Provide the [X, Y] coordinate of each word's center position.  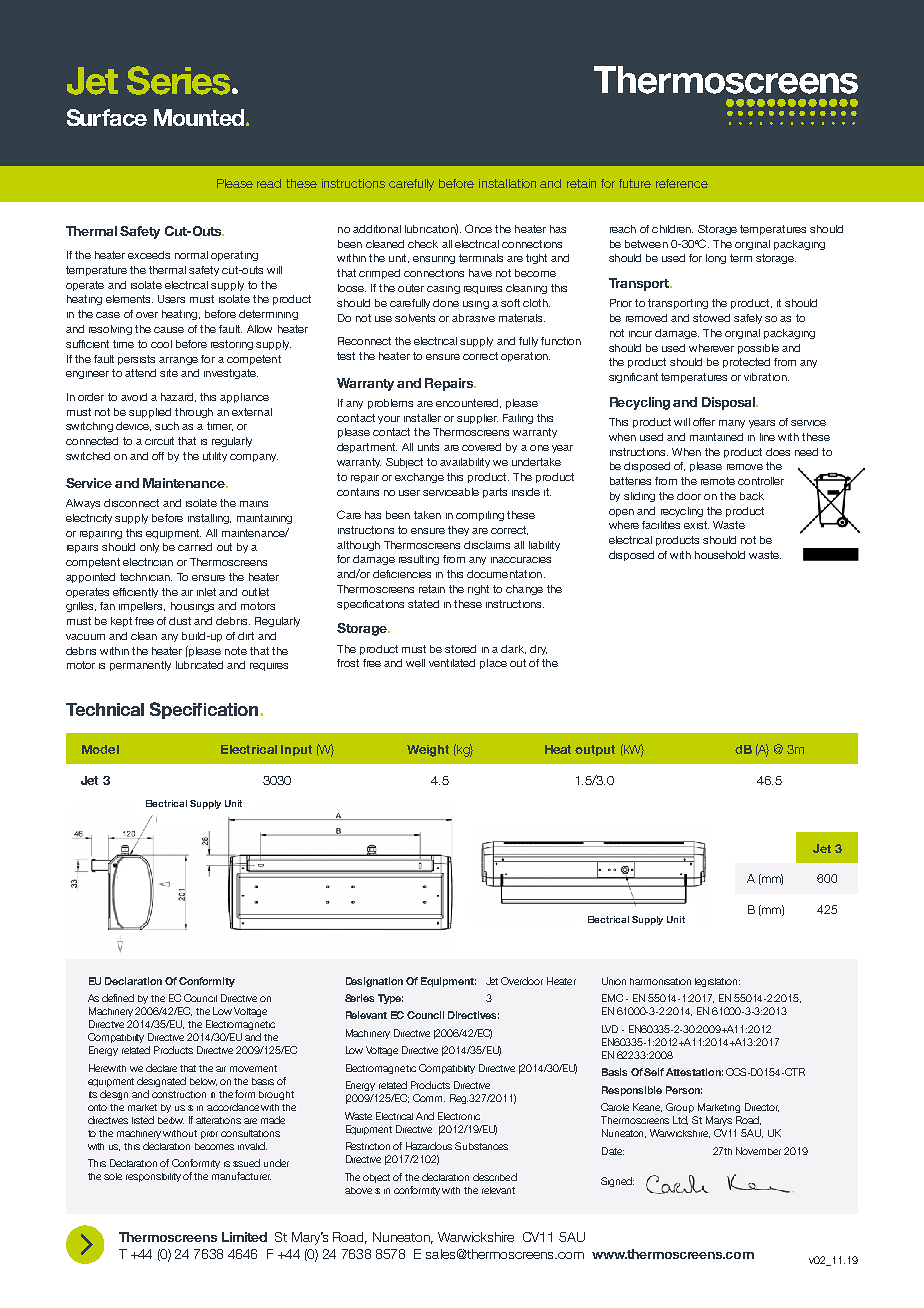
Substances [481, 1146]
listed [143, 1120]
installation [507, 183]
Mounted [200, 117]
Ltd [680, 1120]
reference [682, 183]
